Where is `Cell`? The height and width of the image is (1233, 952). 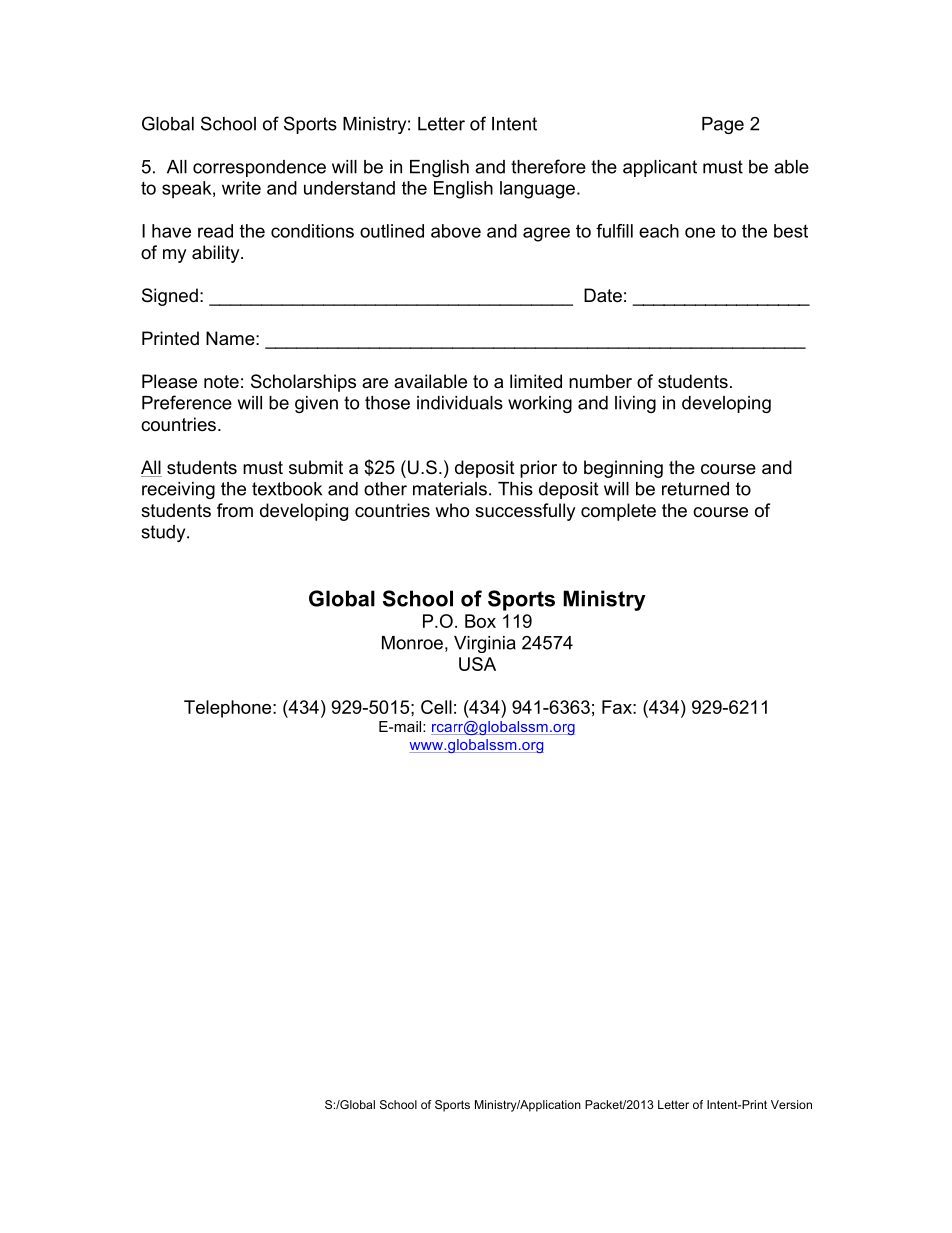
Cell is located at coordinates (436, 707).
